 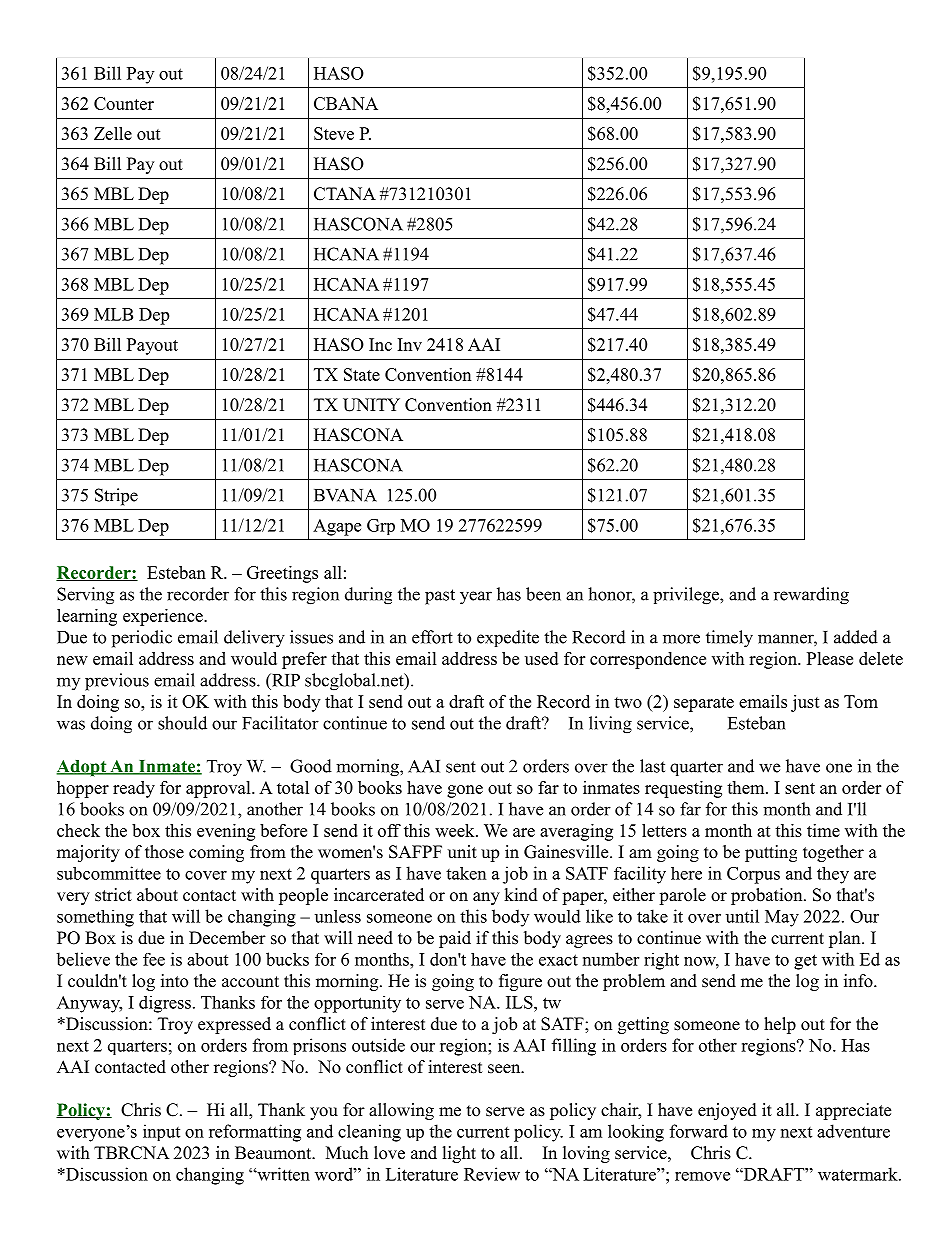 I want to click on Steve, so click(x=334, y=133).
